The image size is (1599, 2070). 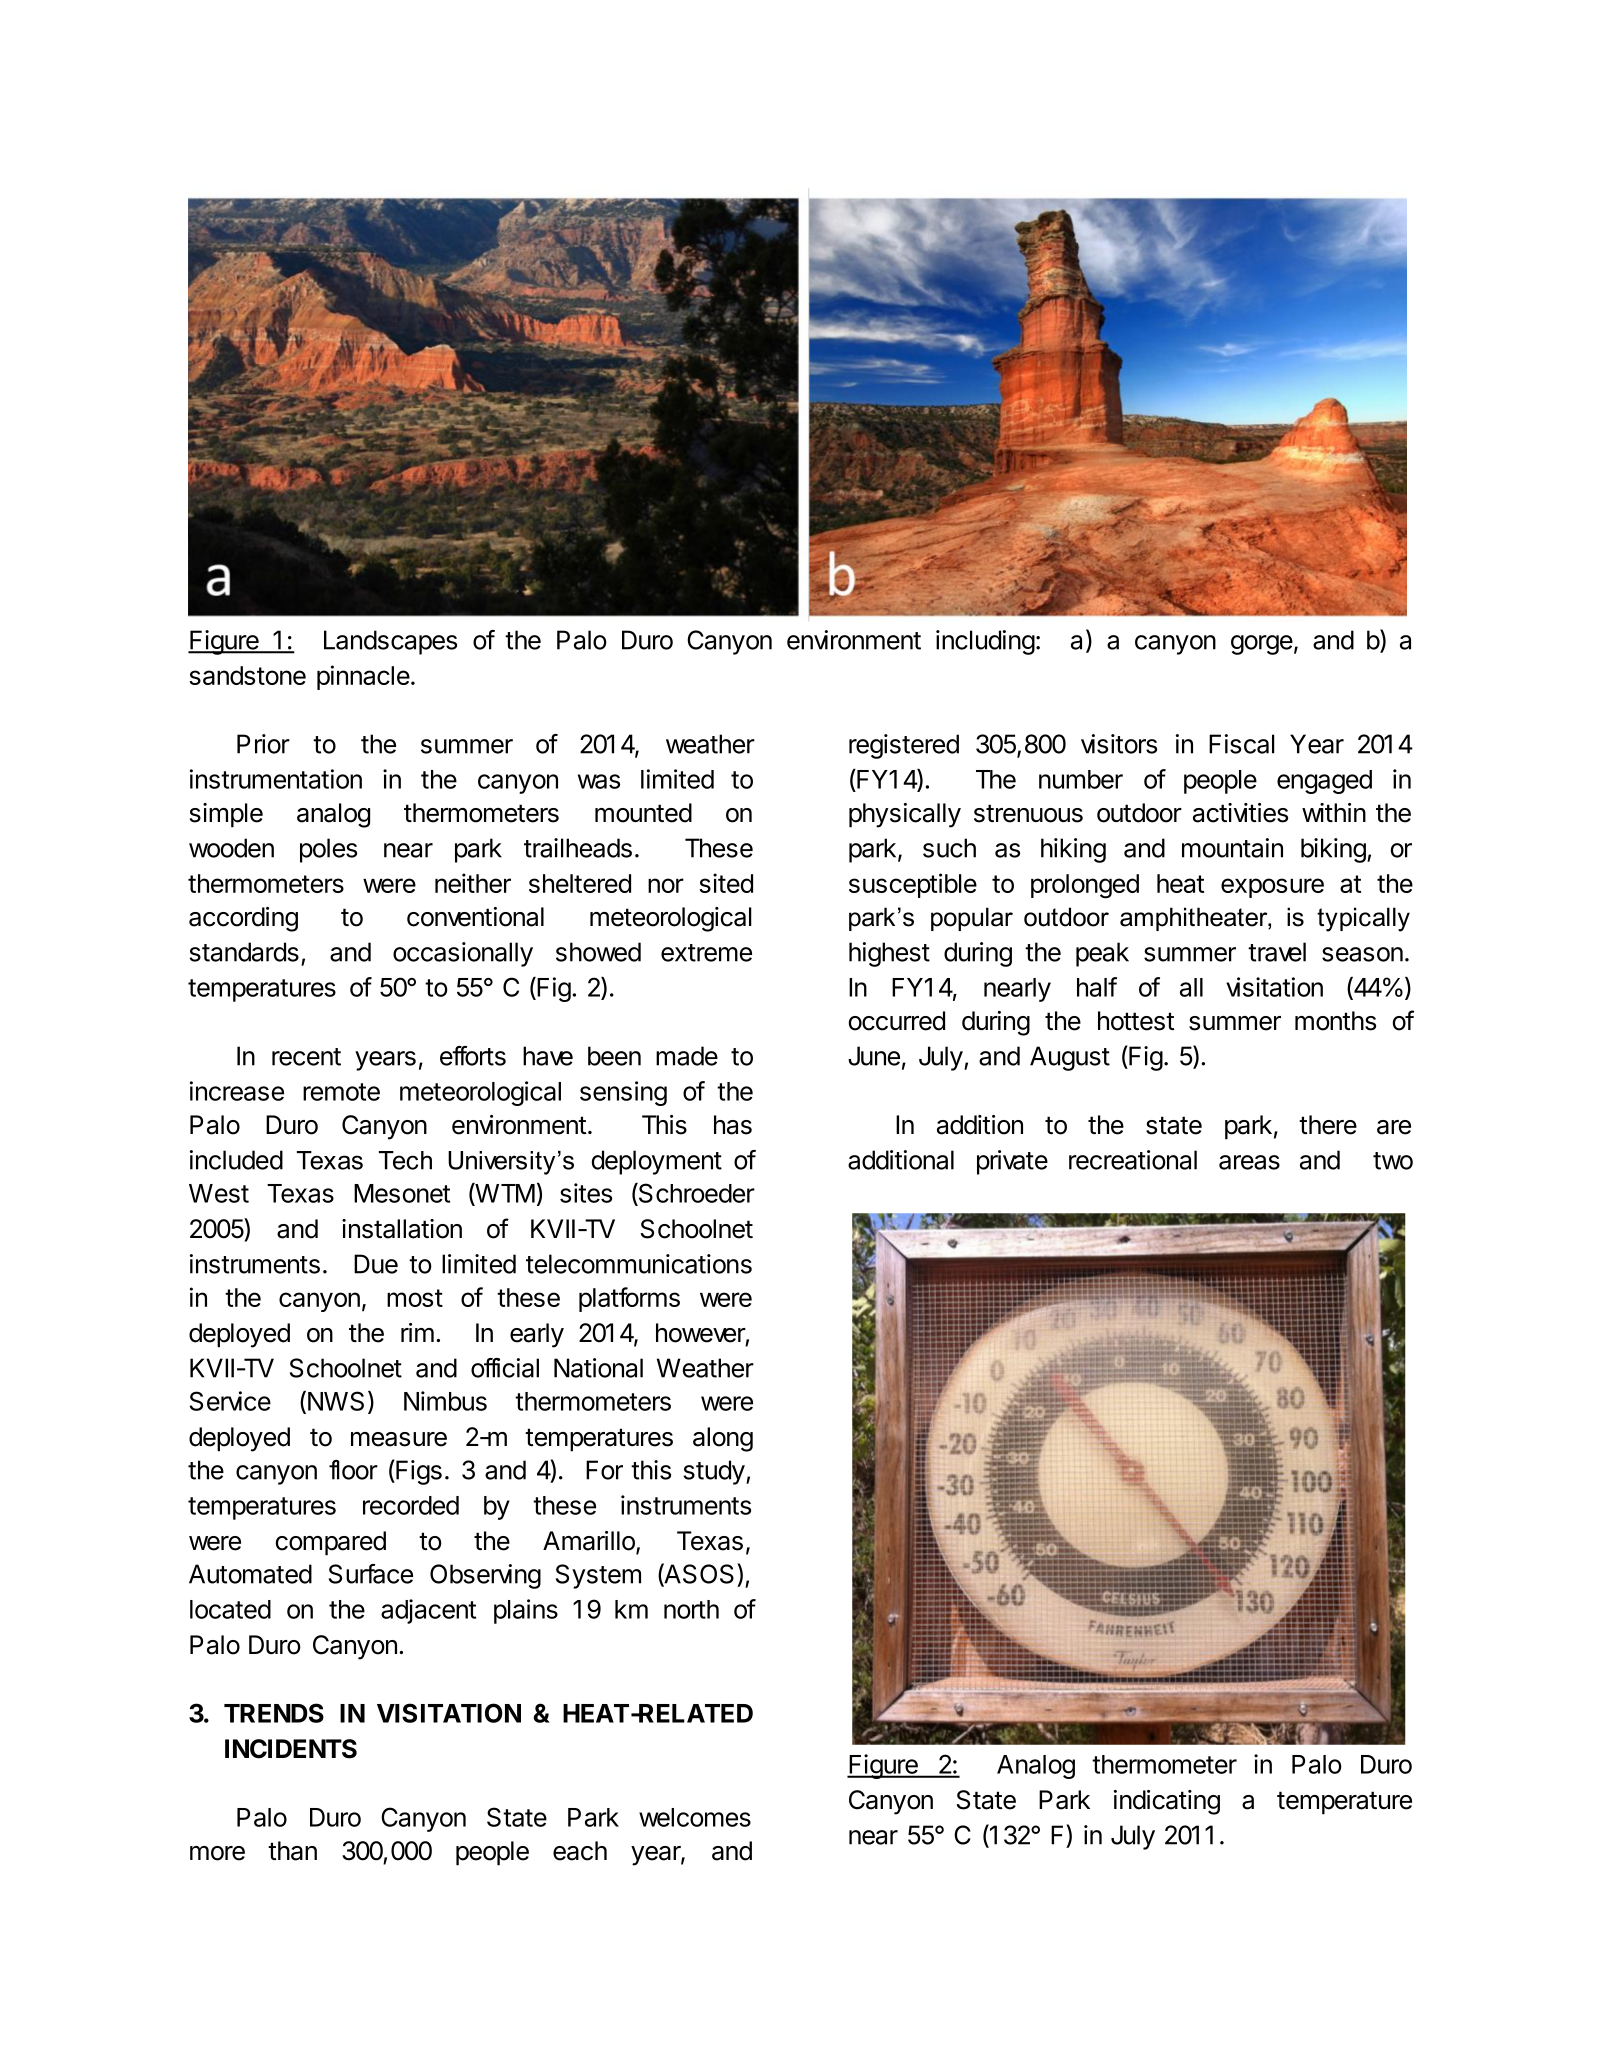 What do you see at coordinates (874, 1056) in the screenshot?
I see `June` at bounding box center [874, 1056].
